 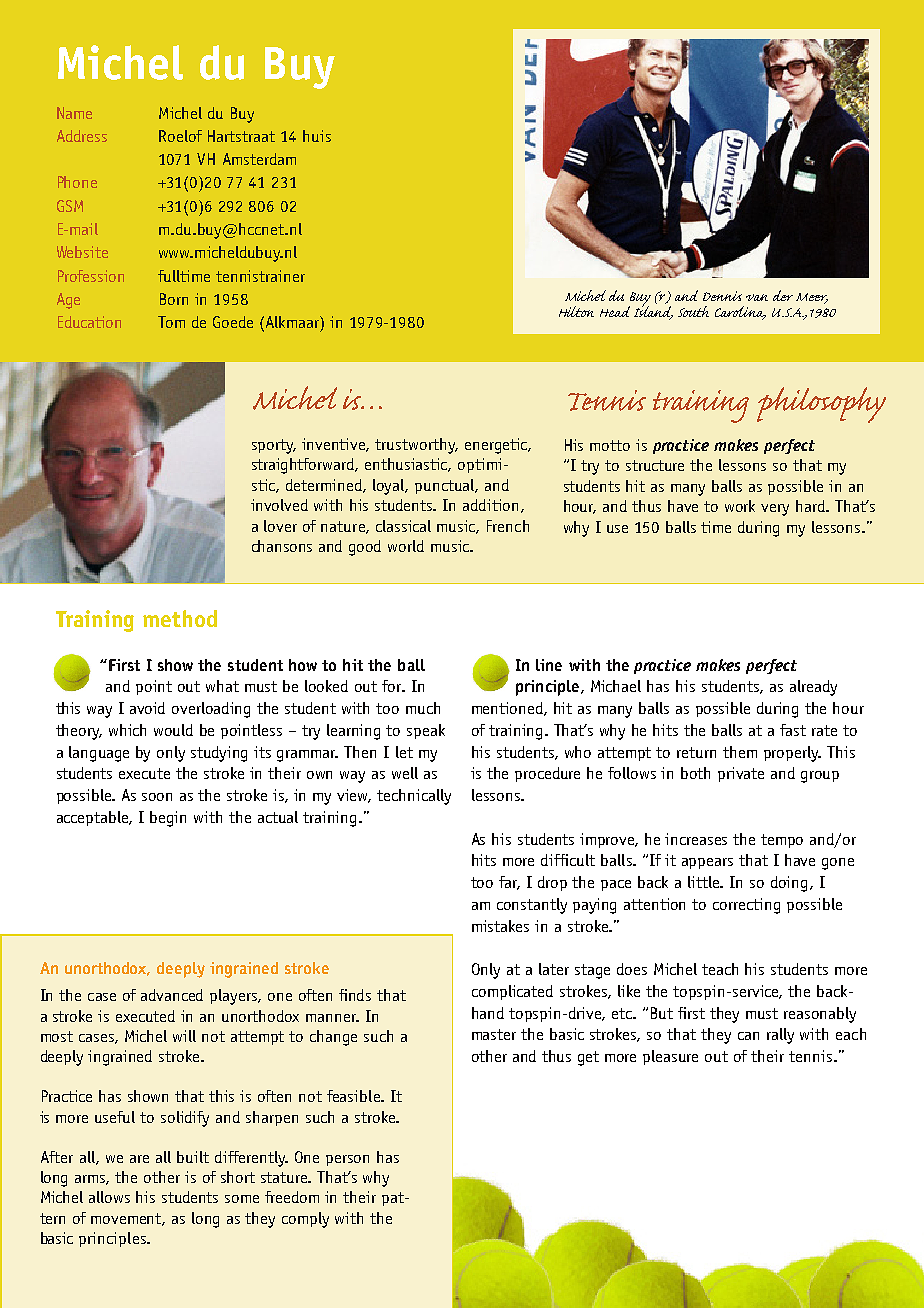 What do you see at coordinates (147, 708) in the page?
I see `avoid` at bounding box center [147, 708].
